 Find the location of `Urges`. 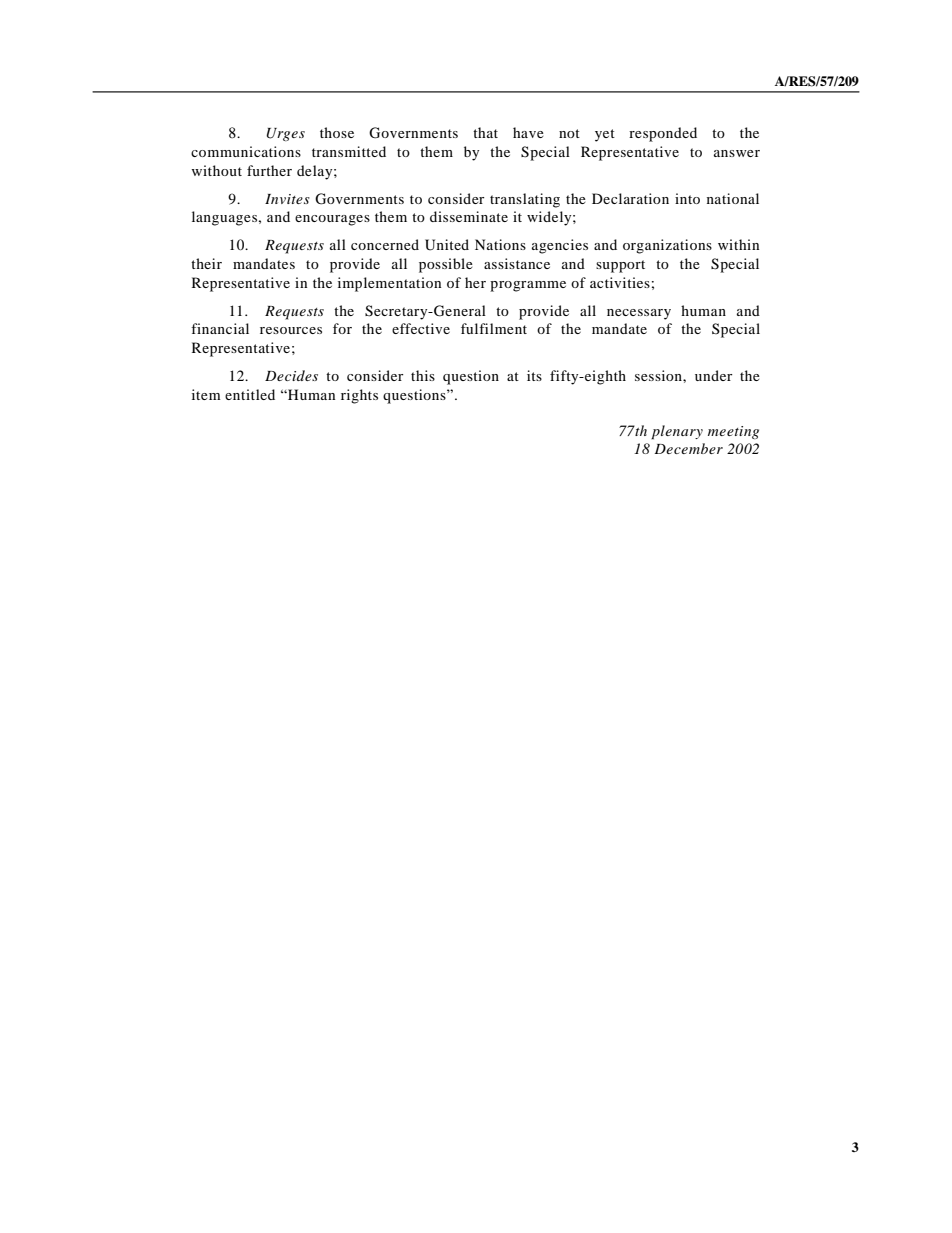

Urges is located at coordinates (285, 134).
